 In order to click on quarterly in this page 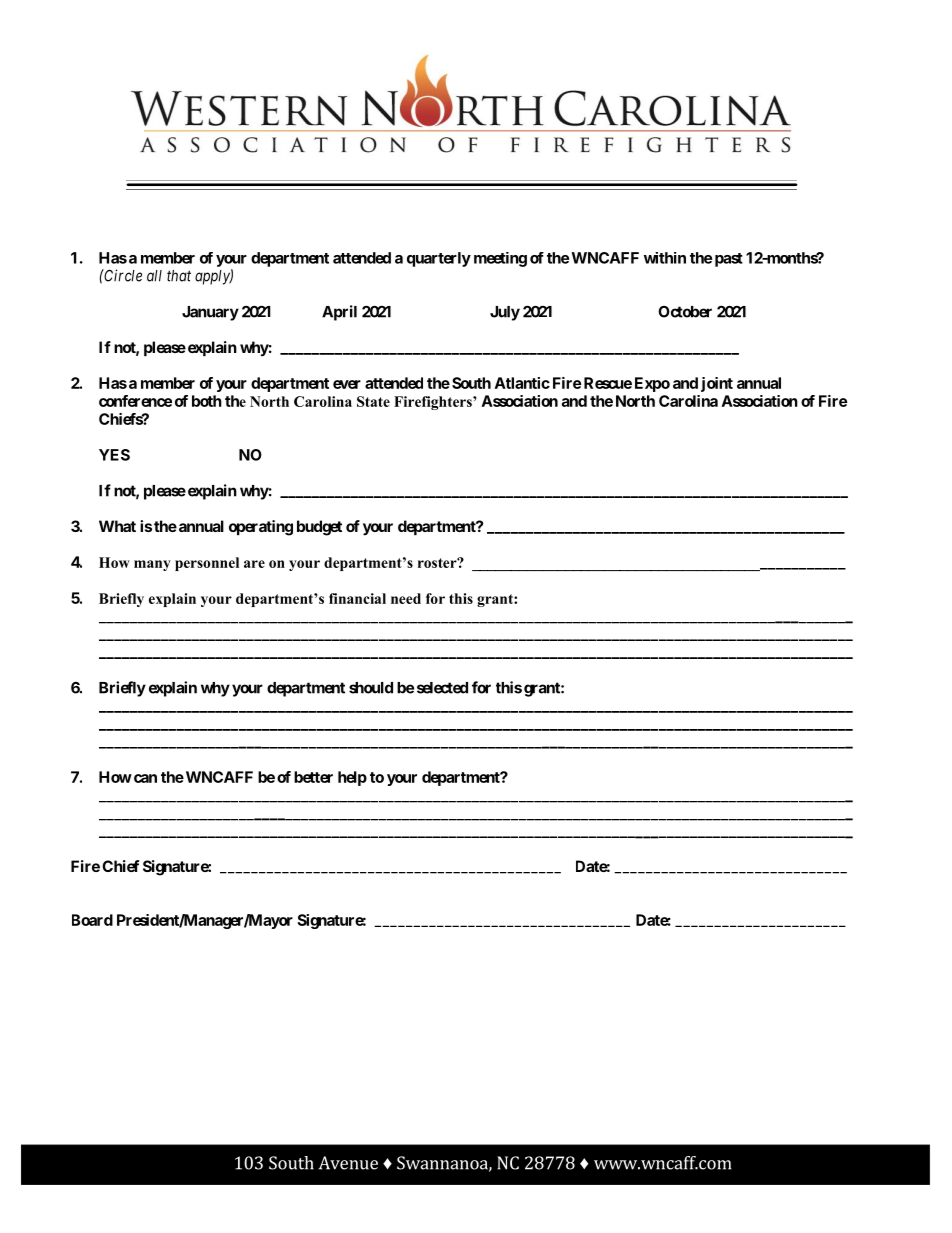, I will do `click(439, 259)`.
